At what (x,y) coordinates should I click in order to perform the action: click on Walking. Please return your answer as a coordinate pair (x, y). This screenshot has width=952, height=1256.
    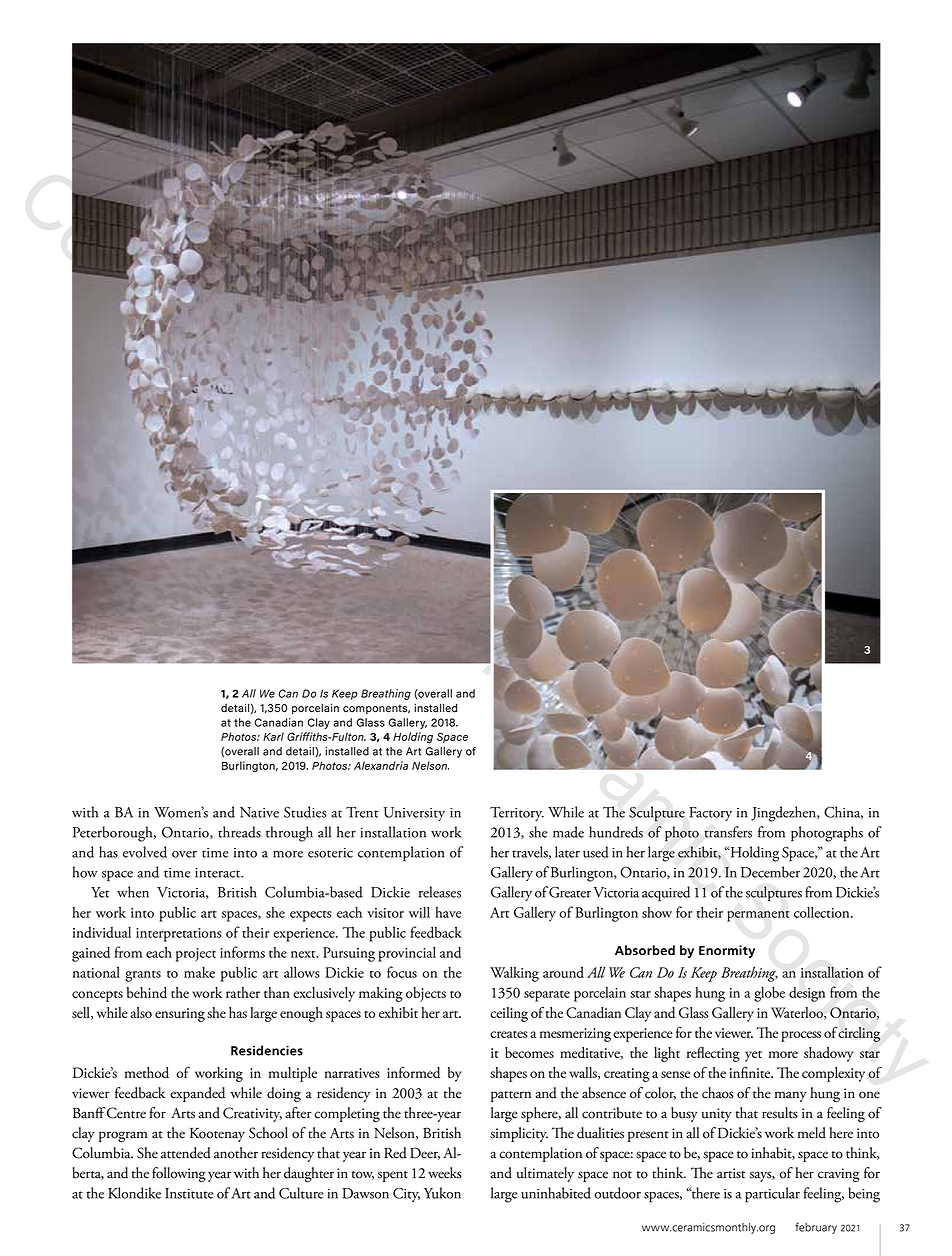
    Looking at the image, I should click on (514, 974).
